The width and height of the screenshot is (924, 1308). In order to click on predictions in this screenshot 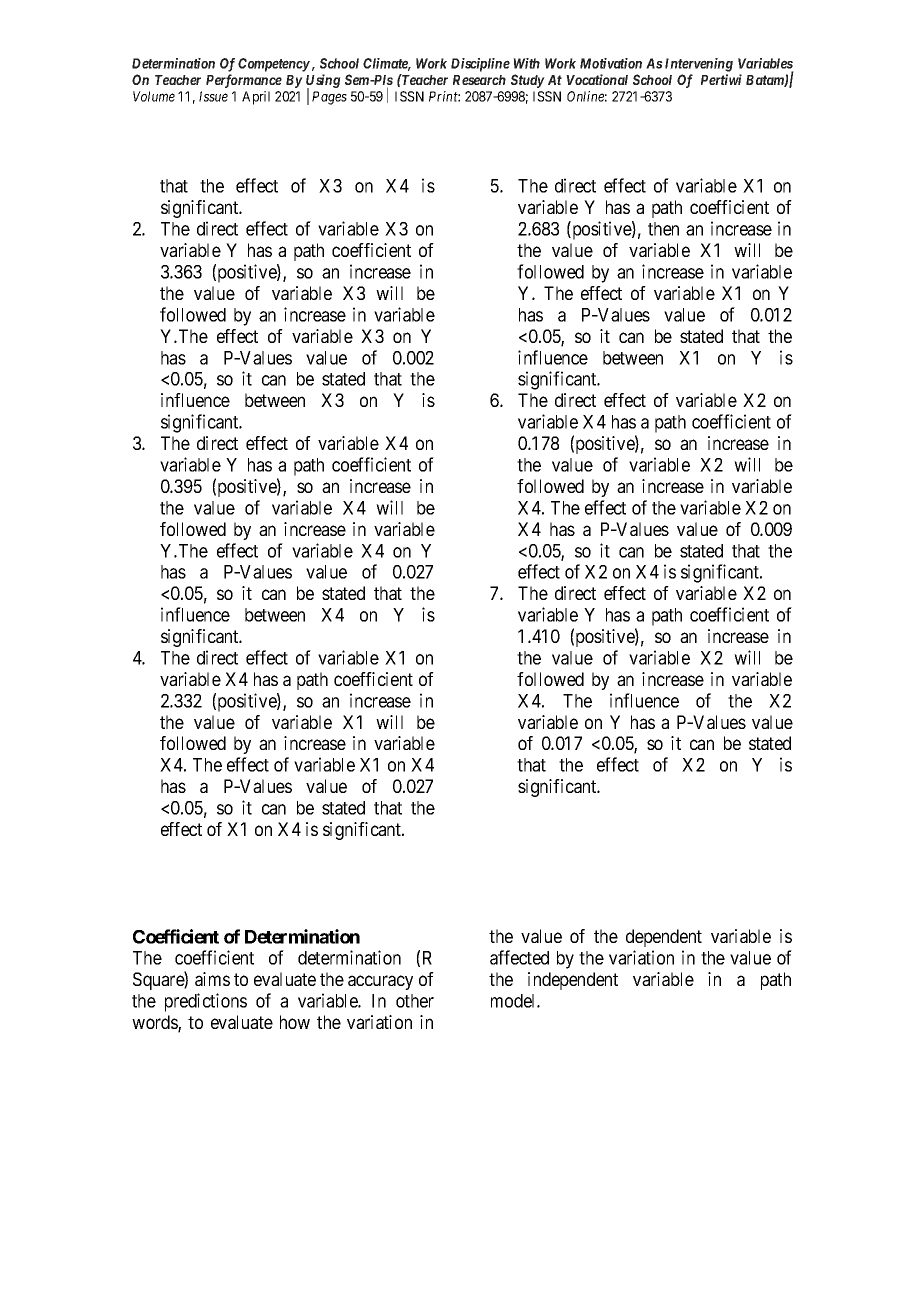, I will do `click(206, 1002)`.
